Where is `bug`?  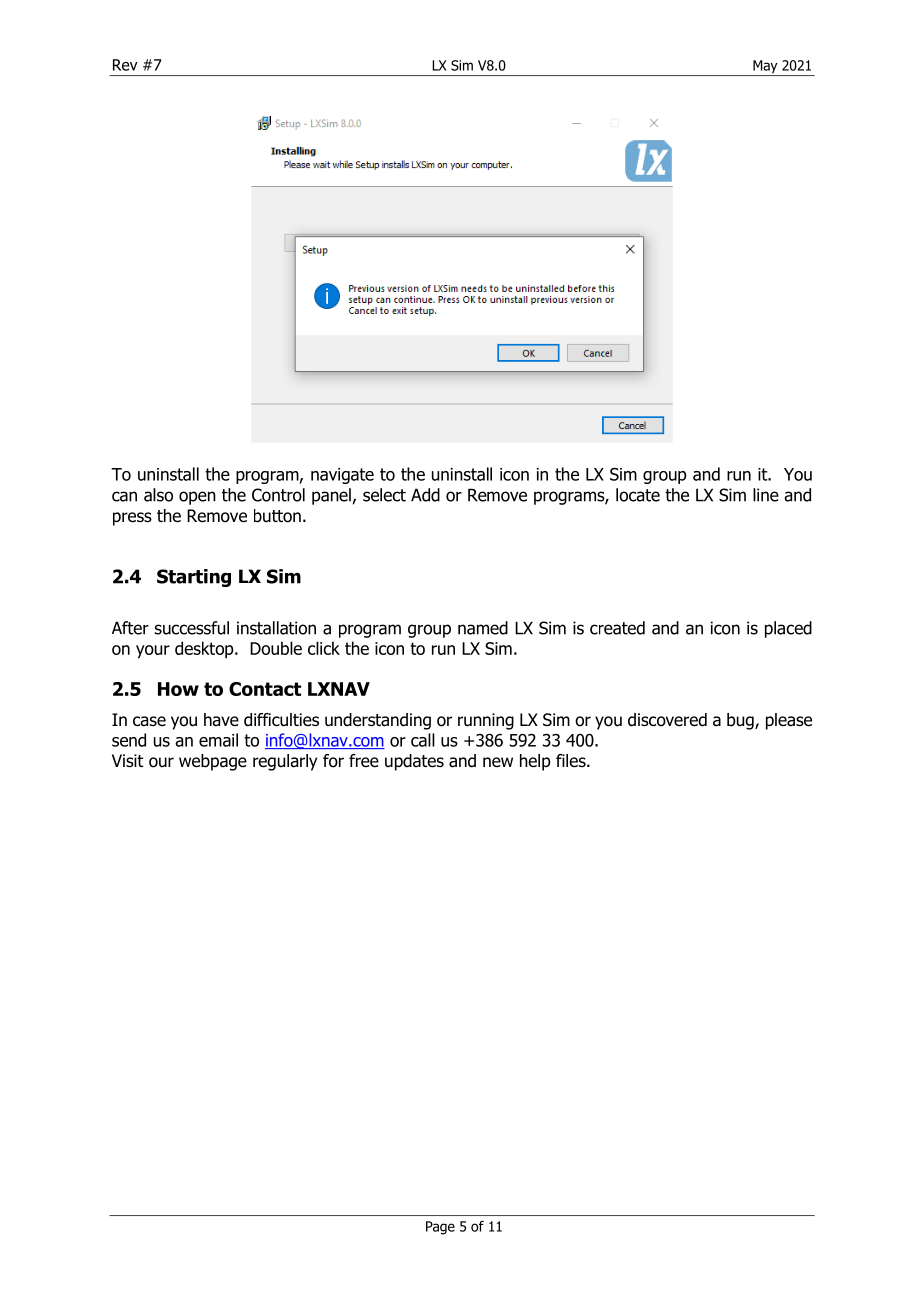 bug is located at coordinates (741, 721).
